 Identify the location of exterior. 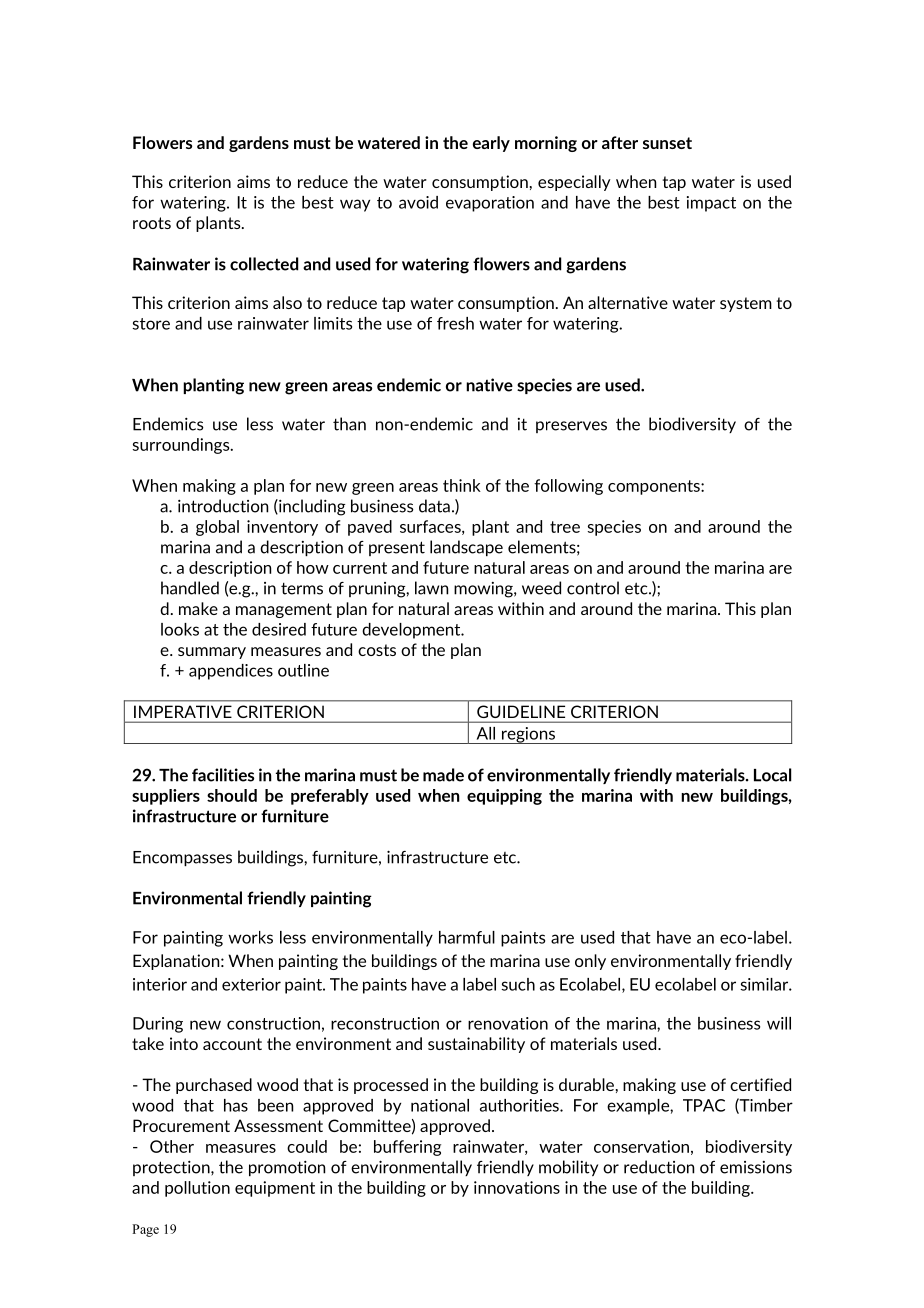
(251, 984).
